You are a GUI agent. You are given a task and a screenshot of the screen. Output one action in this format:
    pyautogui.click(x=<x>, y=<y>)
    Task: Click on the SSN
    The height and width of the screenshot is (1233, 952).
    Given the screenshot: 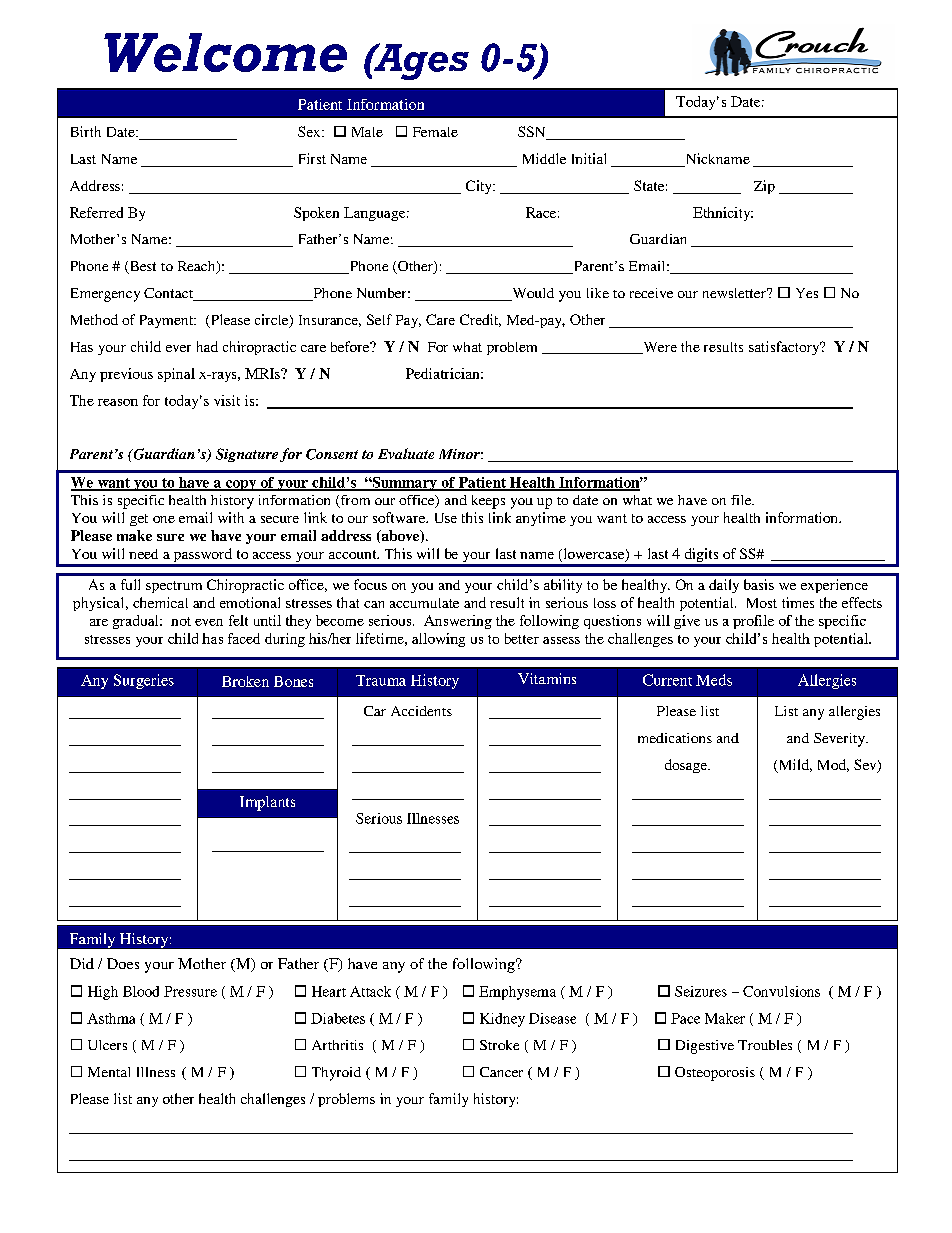 What is the action you would take?
    pyautogui.click(x=533, y=133)
